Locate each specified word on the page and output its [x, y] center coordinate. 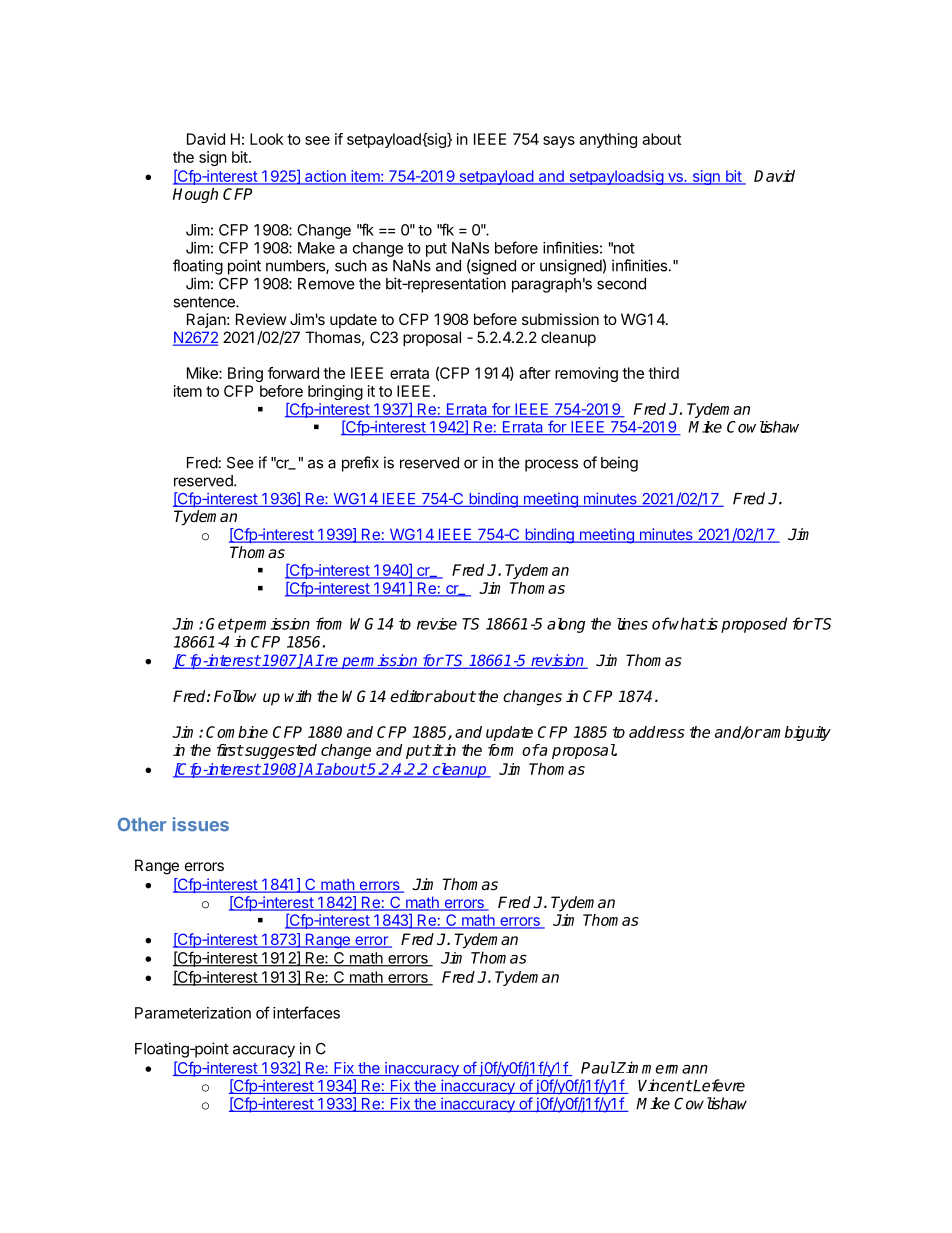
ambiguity [796, 733]
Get [220, 624]
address [657, 732]
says [559, 142]
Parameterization [193, 1013]
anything [608, 140]
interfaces [306, 1012]
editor [411, 696]
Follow [235, 696]
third [663, 373]
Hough [195, 195]
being [619, 464]
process [551, 465]
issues [201, 824]
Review [261, 319]
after [535, 373]
